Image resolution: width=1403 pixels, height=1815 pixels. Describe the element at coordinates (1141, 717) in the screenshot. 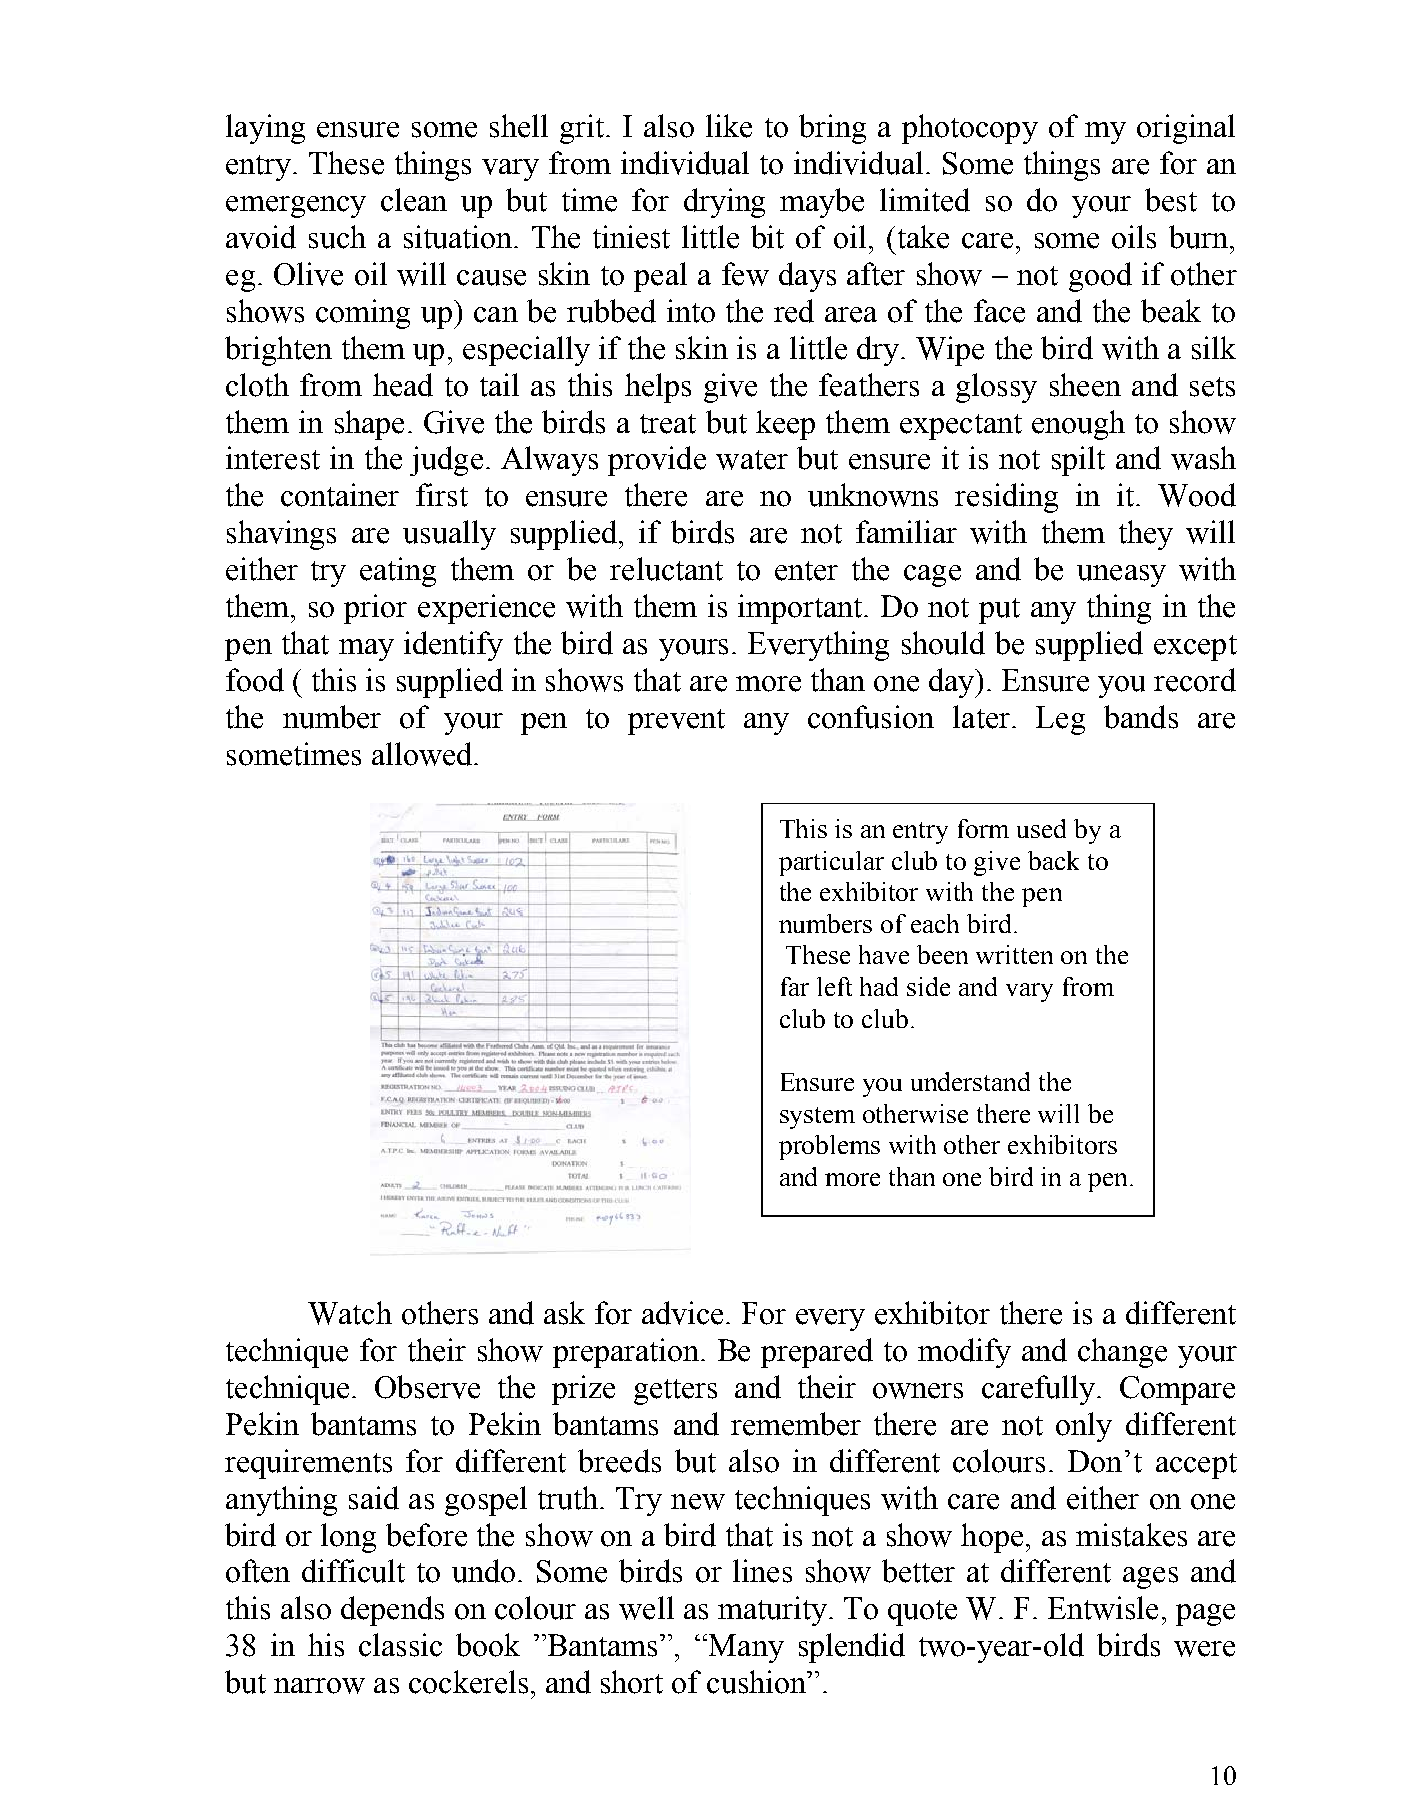

I see `bands` at that location.
